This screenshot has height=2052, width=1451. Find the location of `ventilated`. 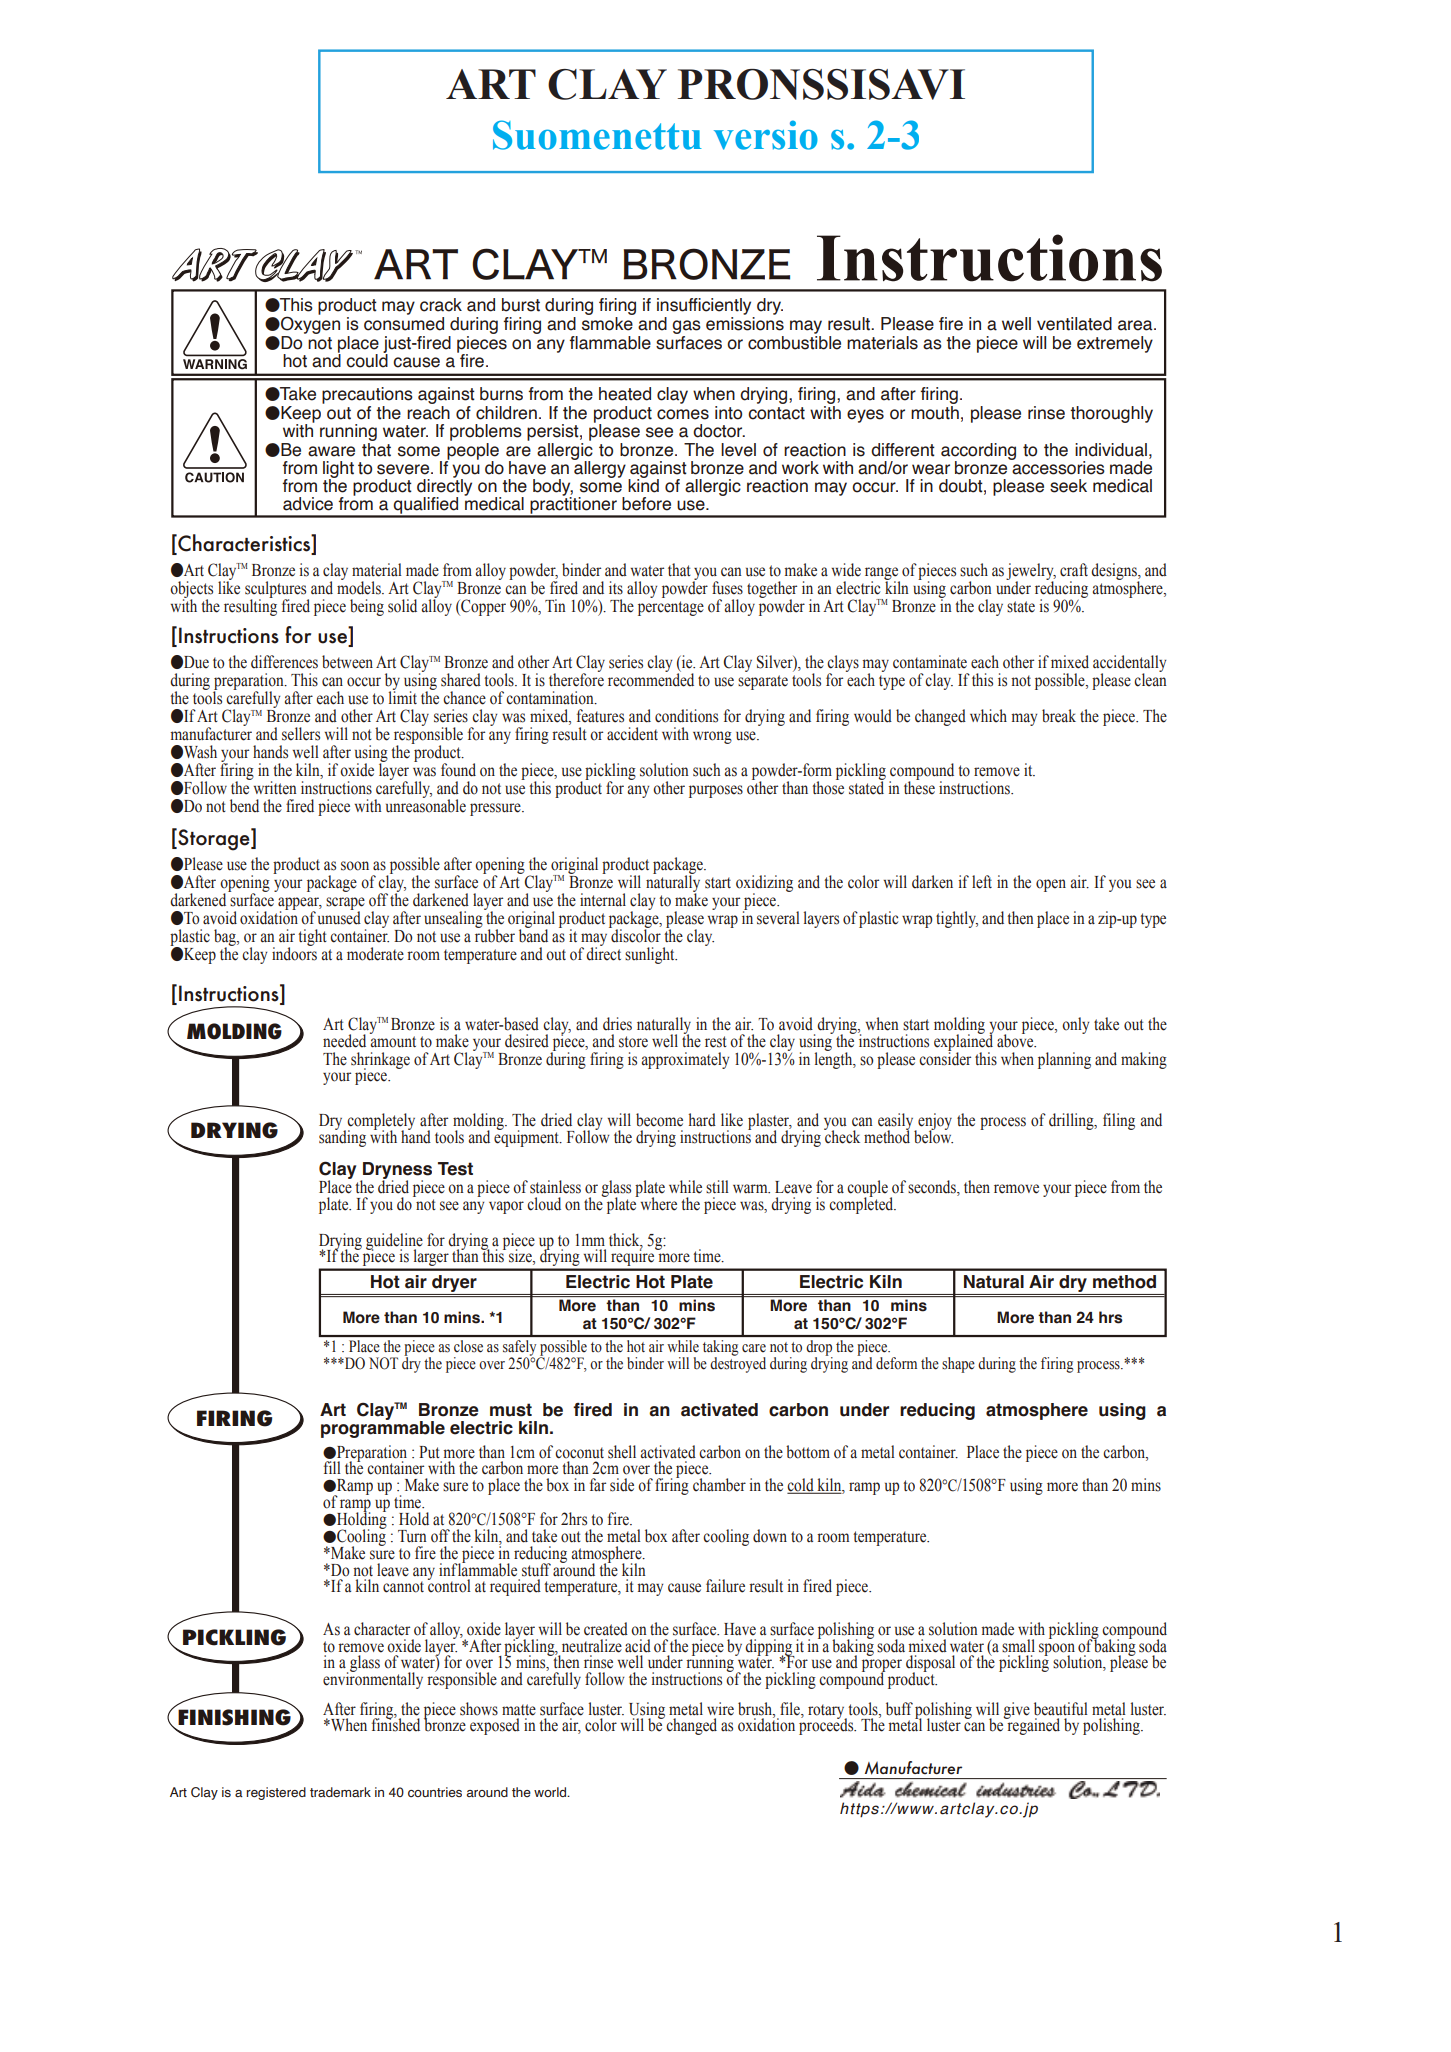

ventilated is located at coordinates (1074, 324).
